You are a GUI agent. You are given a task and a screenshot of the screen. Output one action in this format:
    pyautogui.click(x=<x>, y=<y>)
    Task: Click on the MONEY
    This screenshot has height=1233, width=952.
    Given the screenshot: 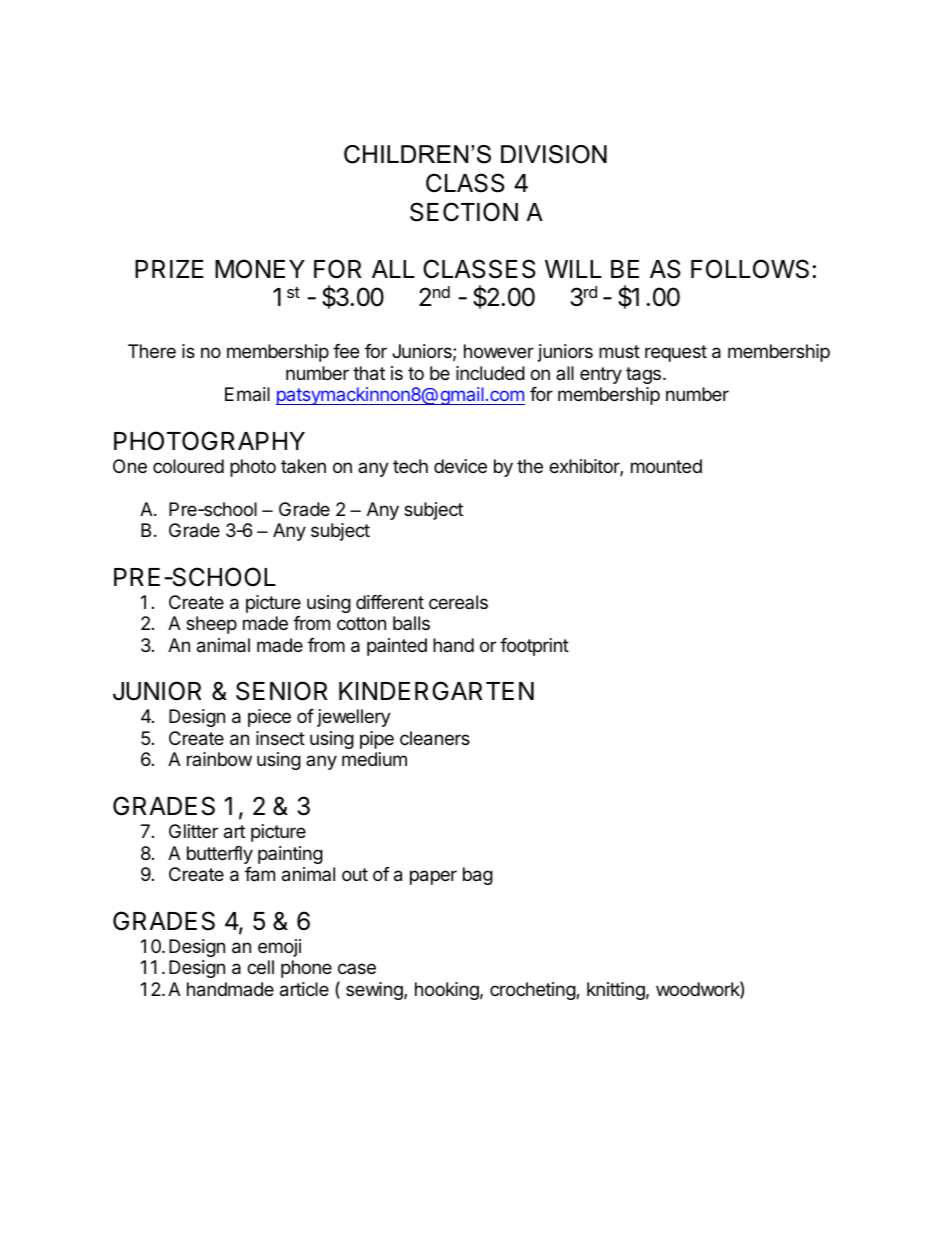 What is the action you would take?
    pyautogui.click(x=260, y=269)
